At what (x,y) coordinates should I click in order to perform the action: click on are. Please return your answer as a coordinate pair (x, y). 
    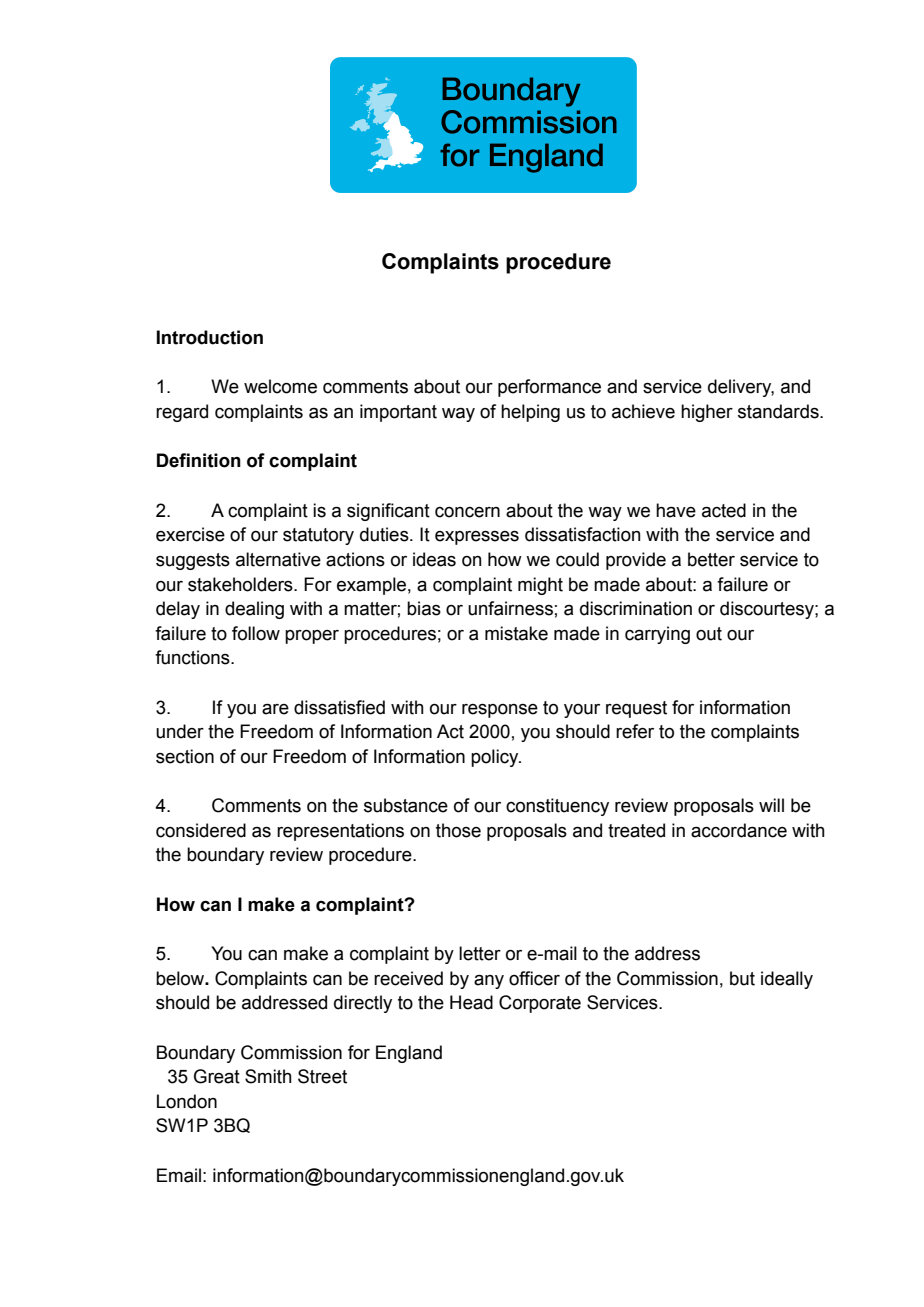
    Looking at the image, I should click on (275, 709).
